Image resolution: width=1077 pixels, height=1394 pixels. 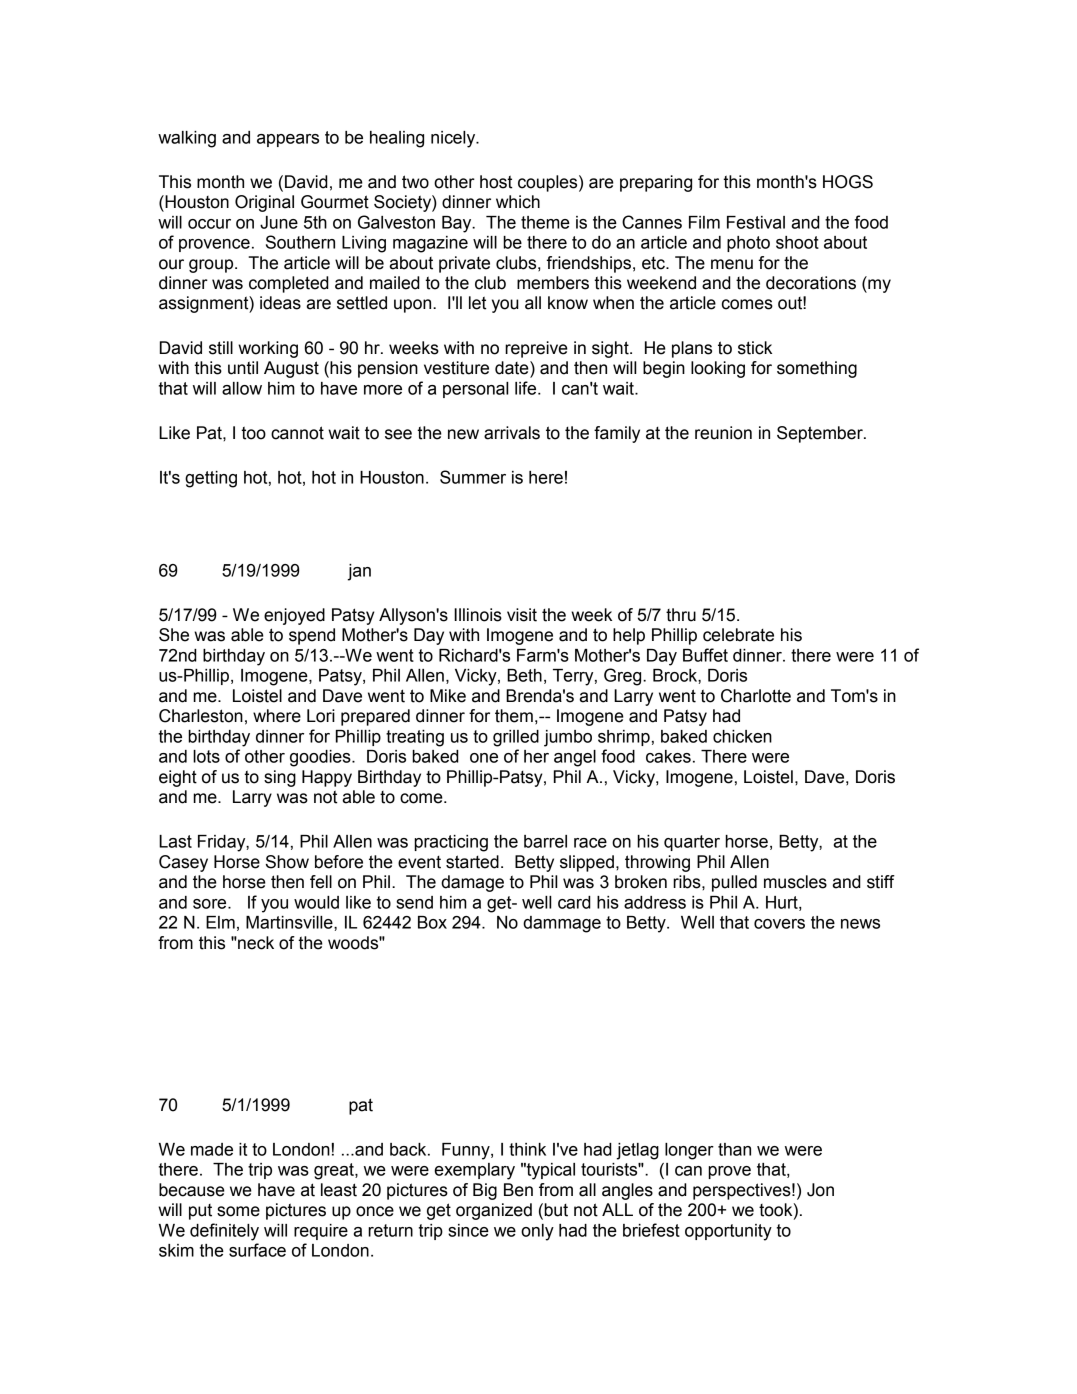 I want to click on barrel, so click(x=545, y=841).
